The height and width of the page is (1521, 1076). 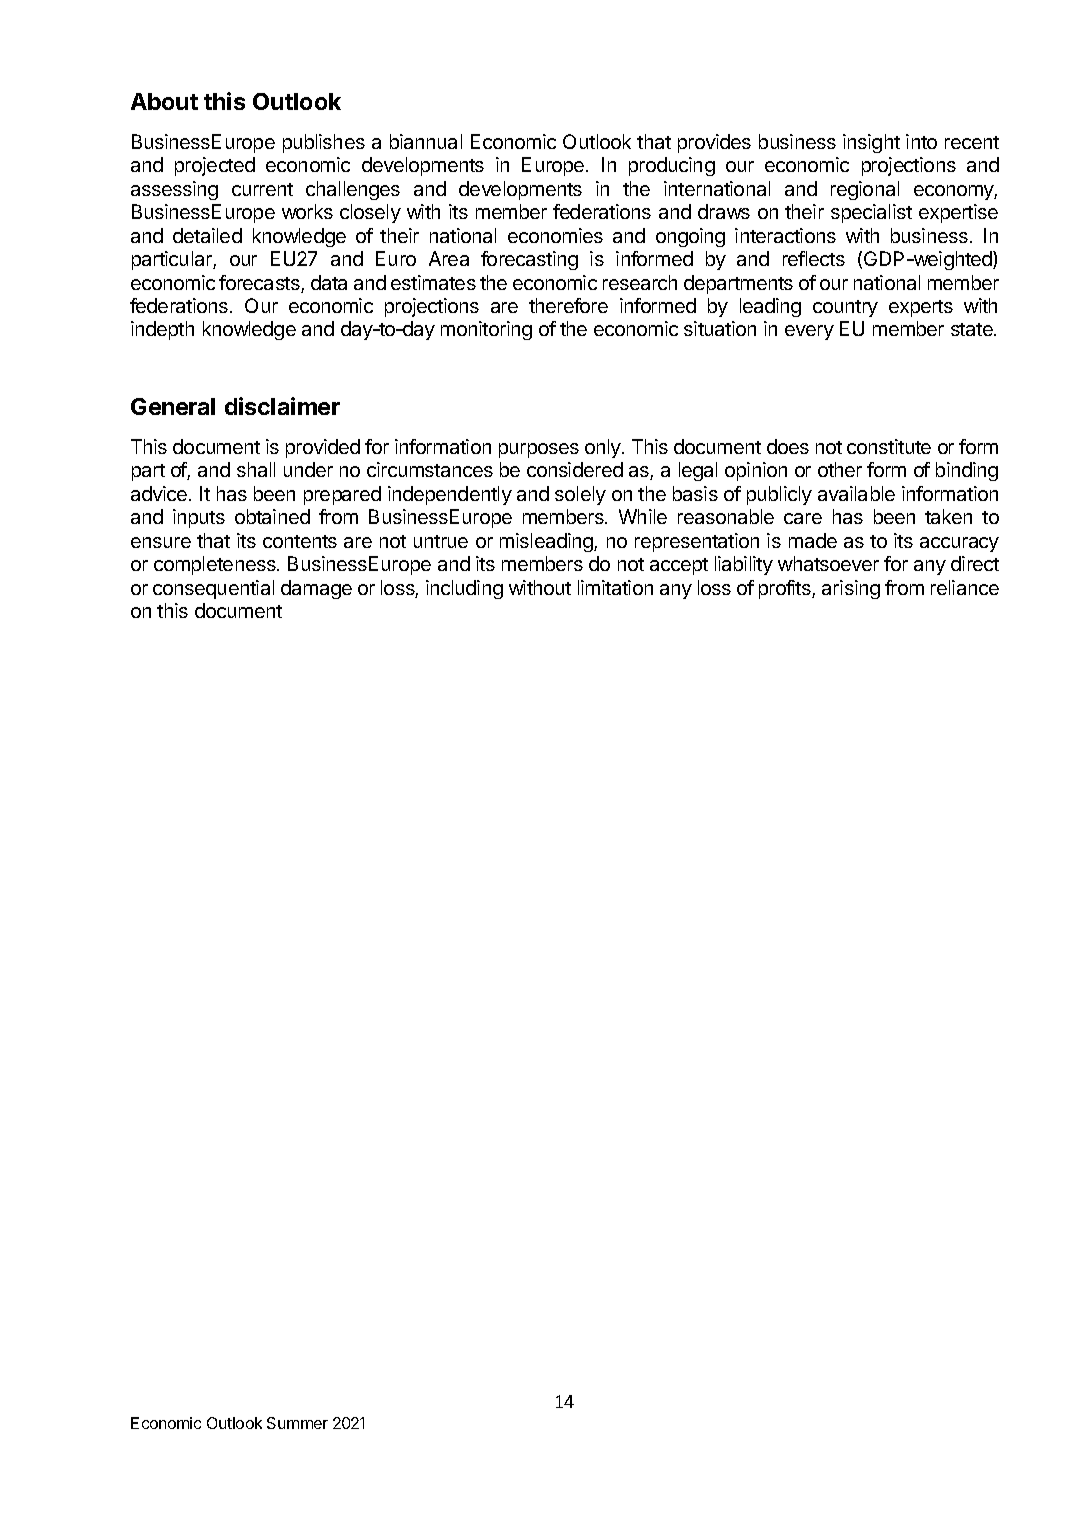 What do you see at coordinates (615, 587) in the page?
I see `limitation` at bounding box center [615, 587].
